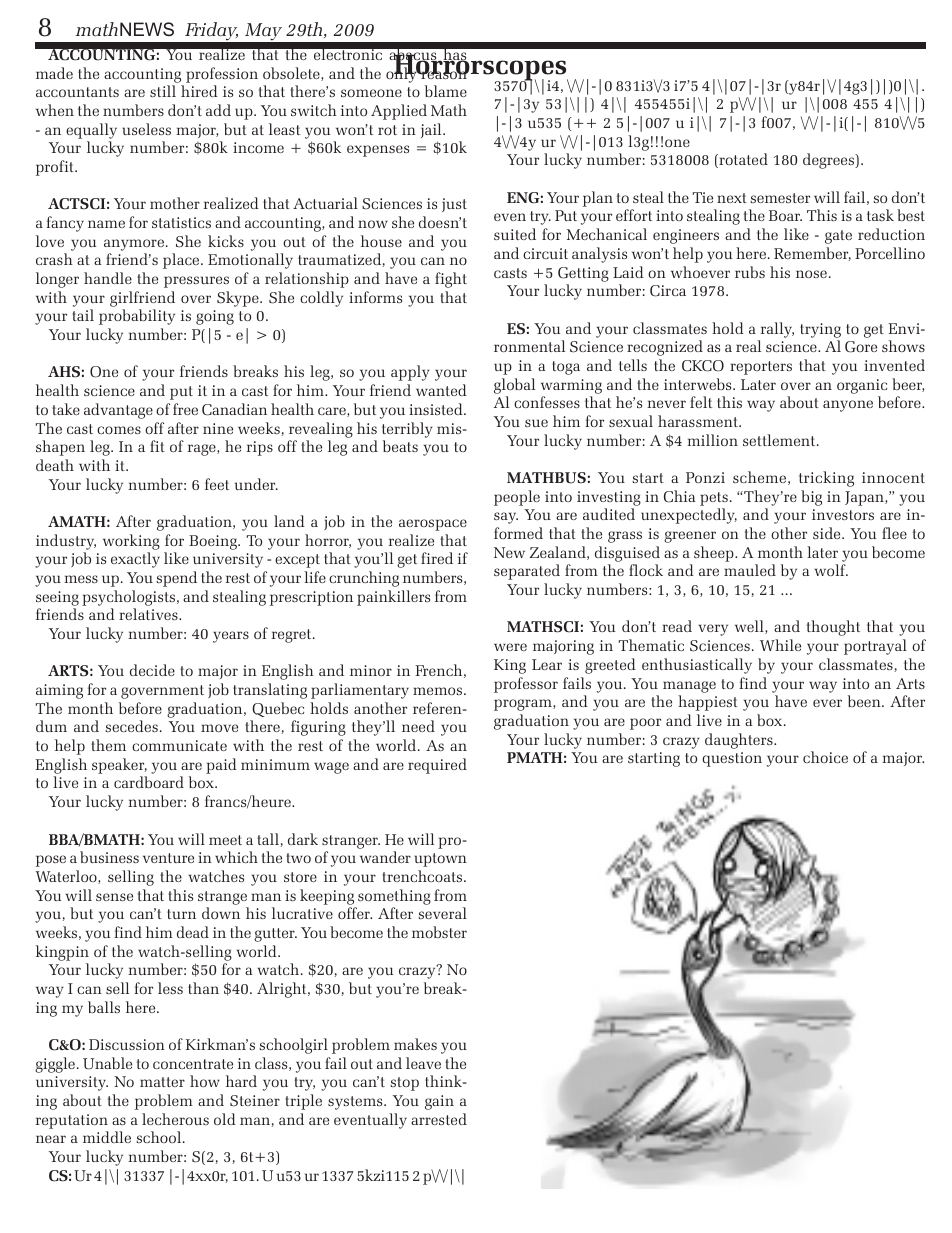 Image resolution: width=952 pixels, height=1233 pixels. I want to click on blame, so click(446, 91).
